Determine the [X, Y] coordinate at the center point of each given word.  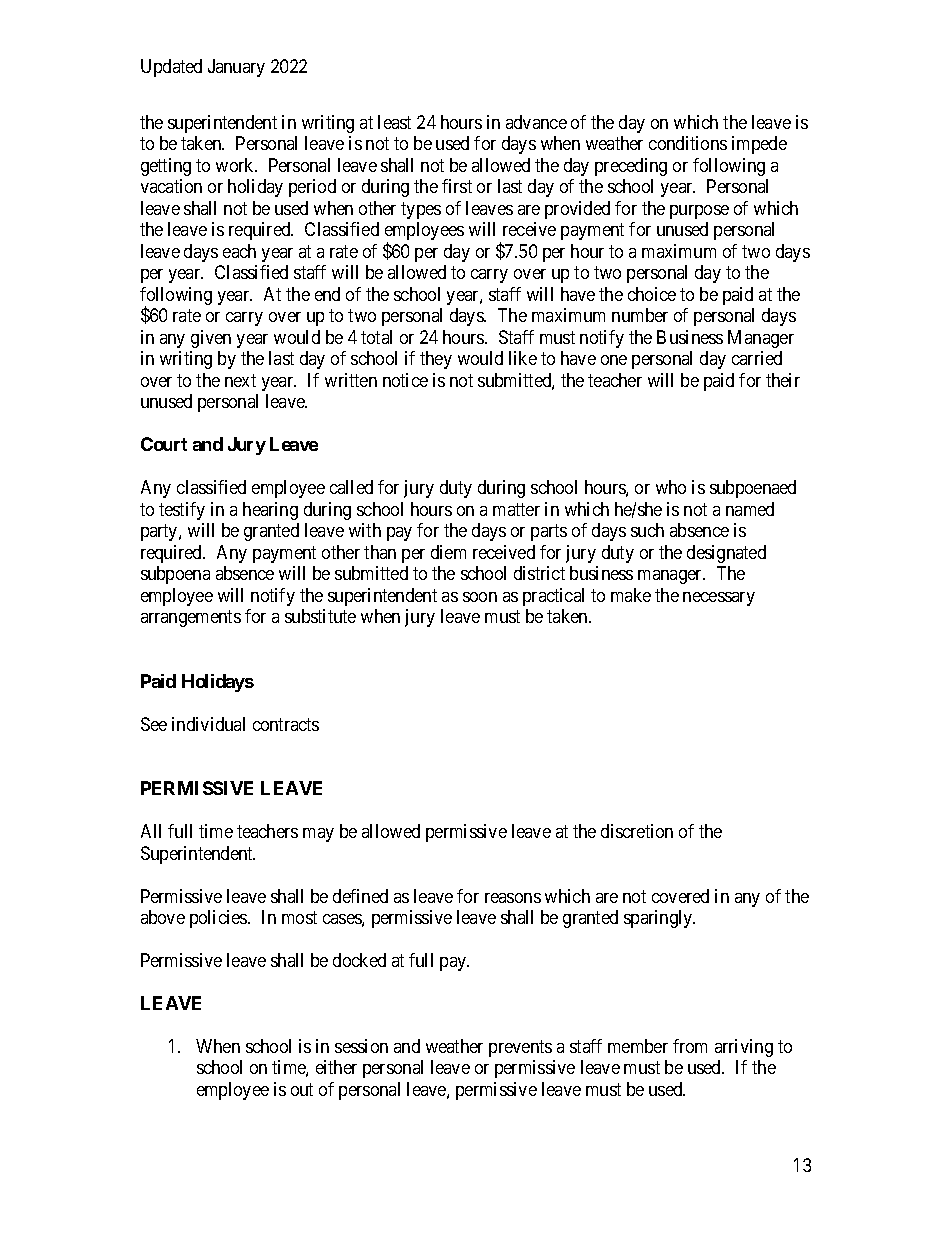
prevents [520, 1048]
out [302, 1089]
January [236, 68]
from [690, 1046]
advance [536, 122]
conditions [688, 143]
